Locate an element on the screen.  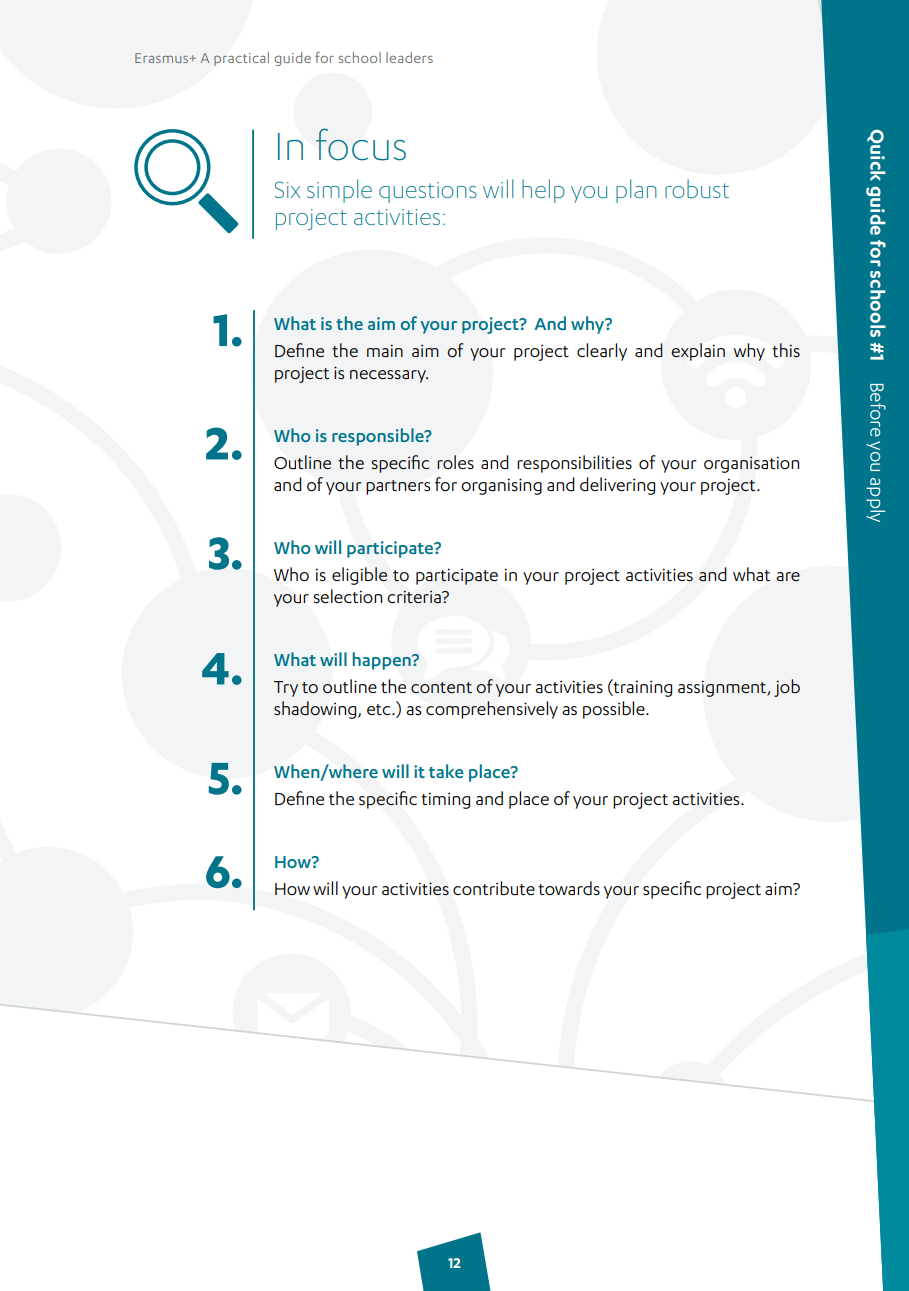
explain is located at coordinates (698, 352).
